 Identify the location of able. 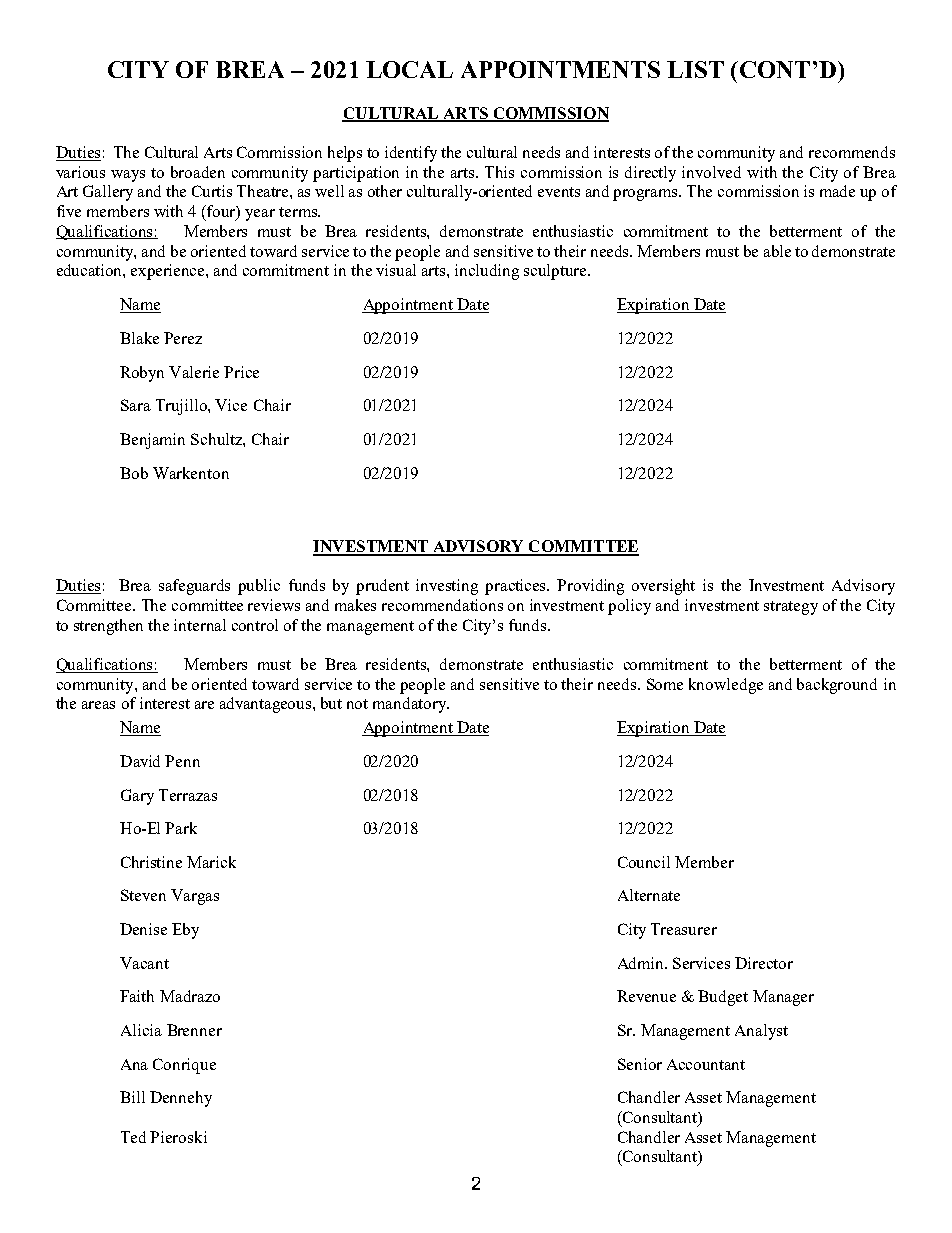
(777, 251).
